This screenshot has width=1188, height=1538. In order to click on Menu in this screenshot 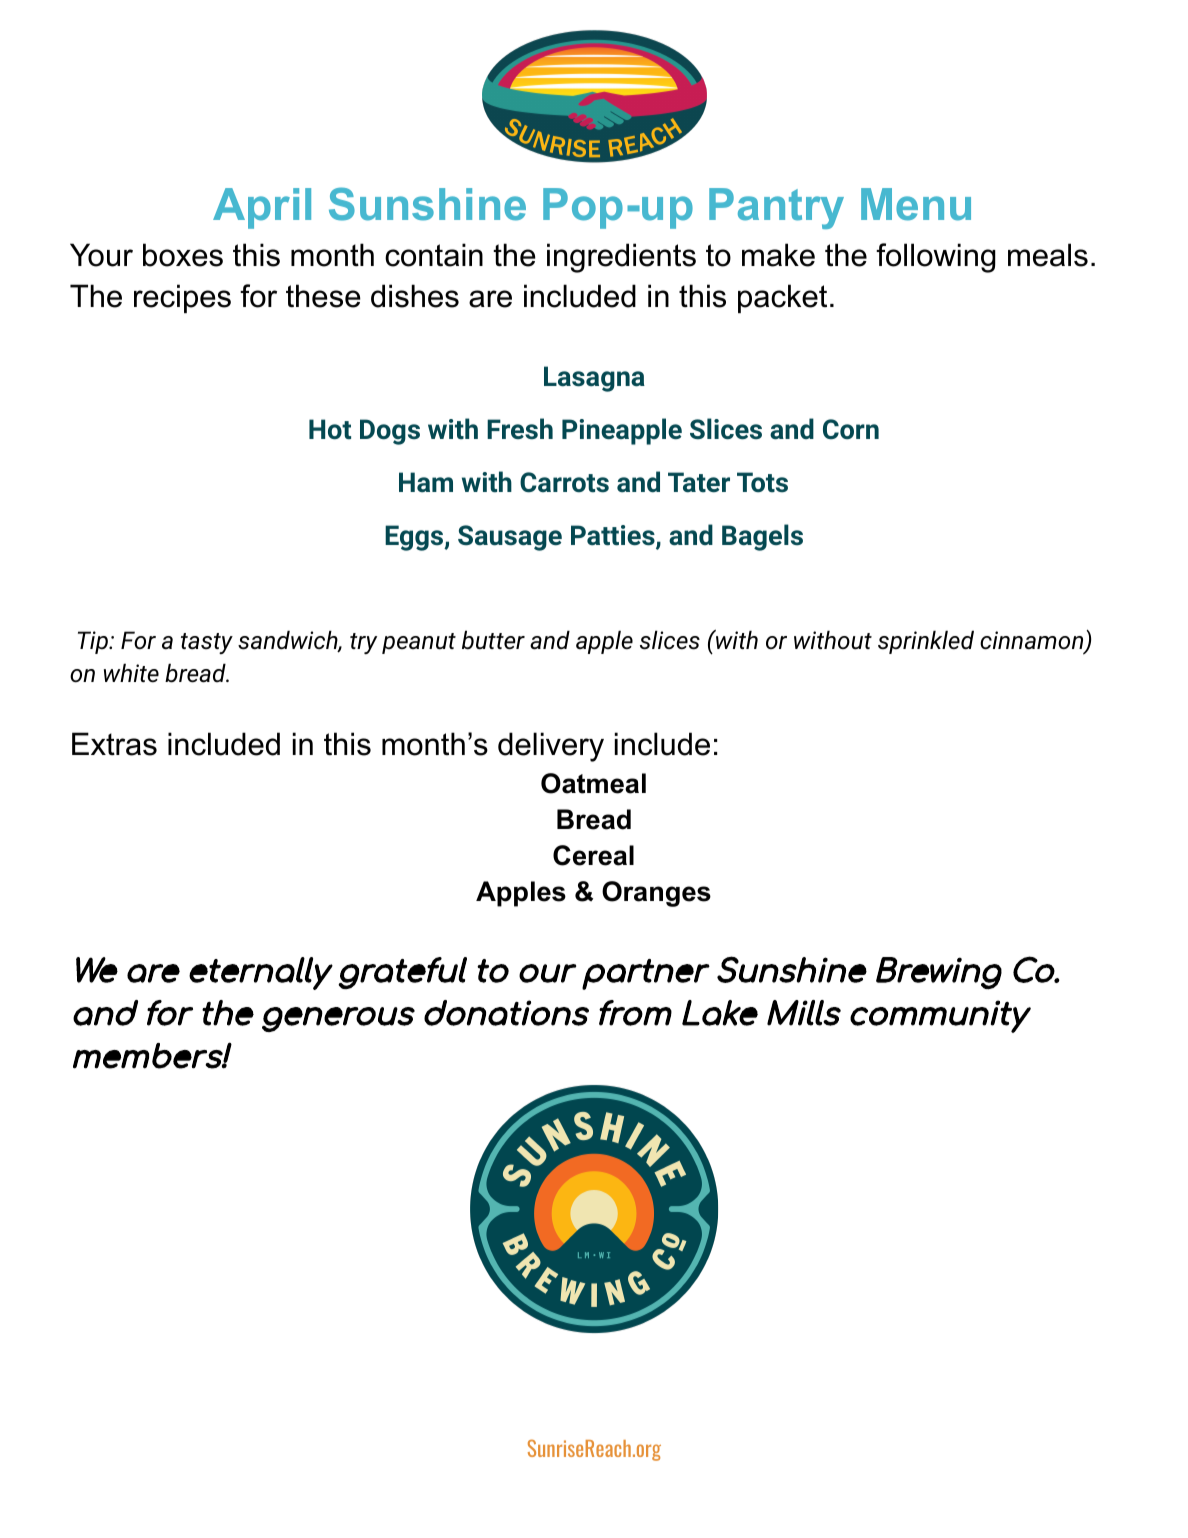, I will do `click(916, 204)`.
